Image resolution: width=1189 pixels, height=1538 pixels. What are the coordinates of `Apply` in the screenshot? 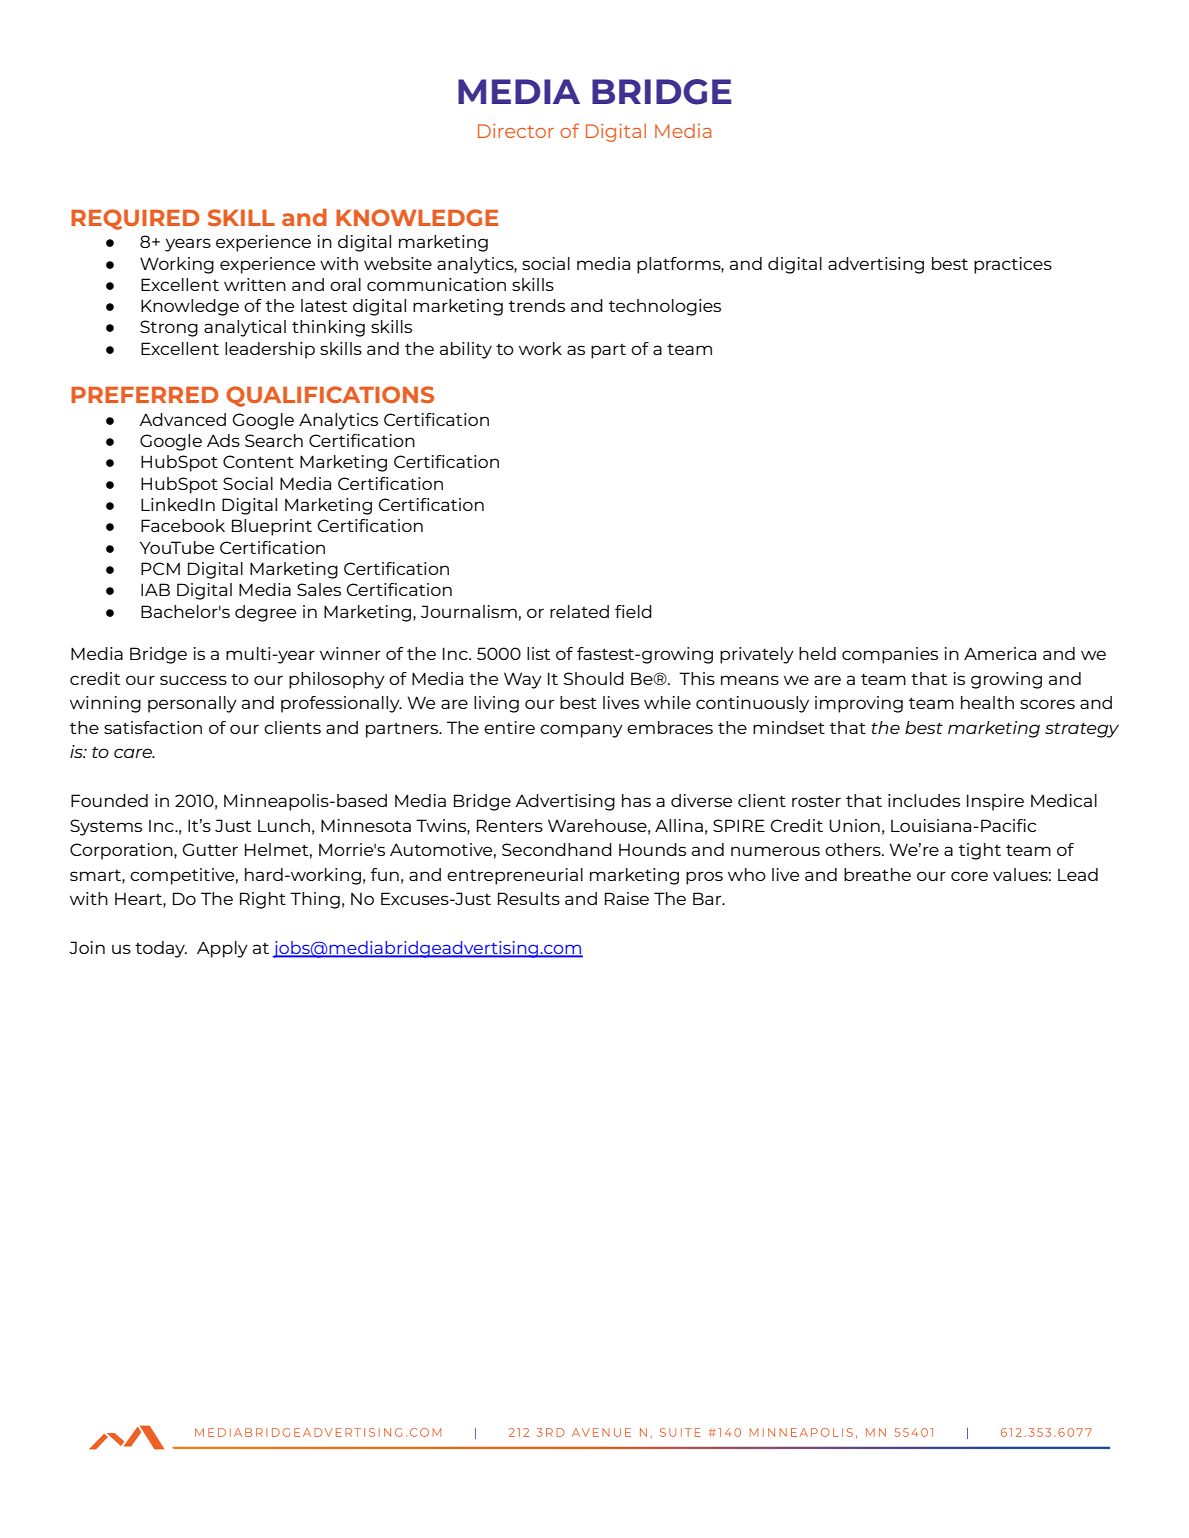 It's located at (222, 949).
